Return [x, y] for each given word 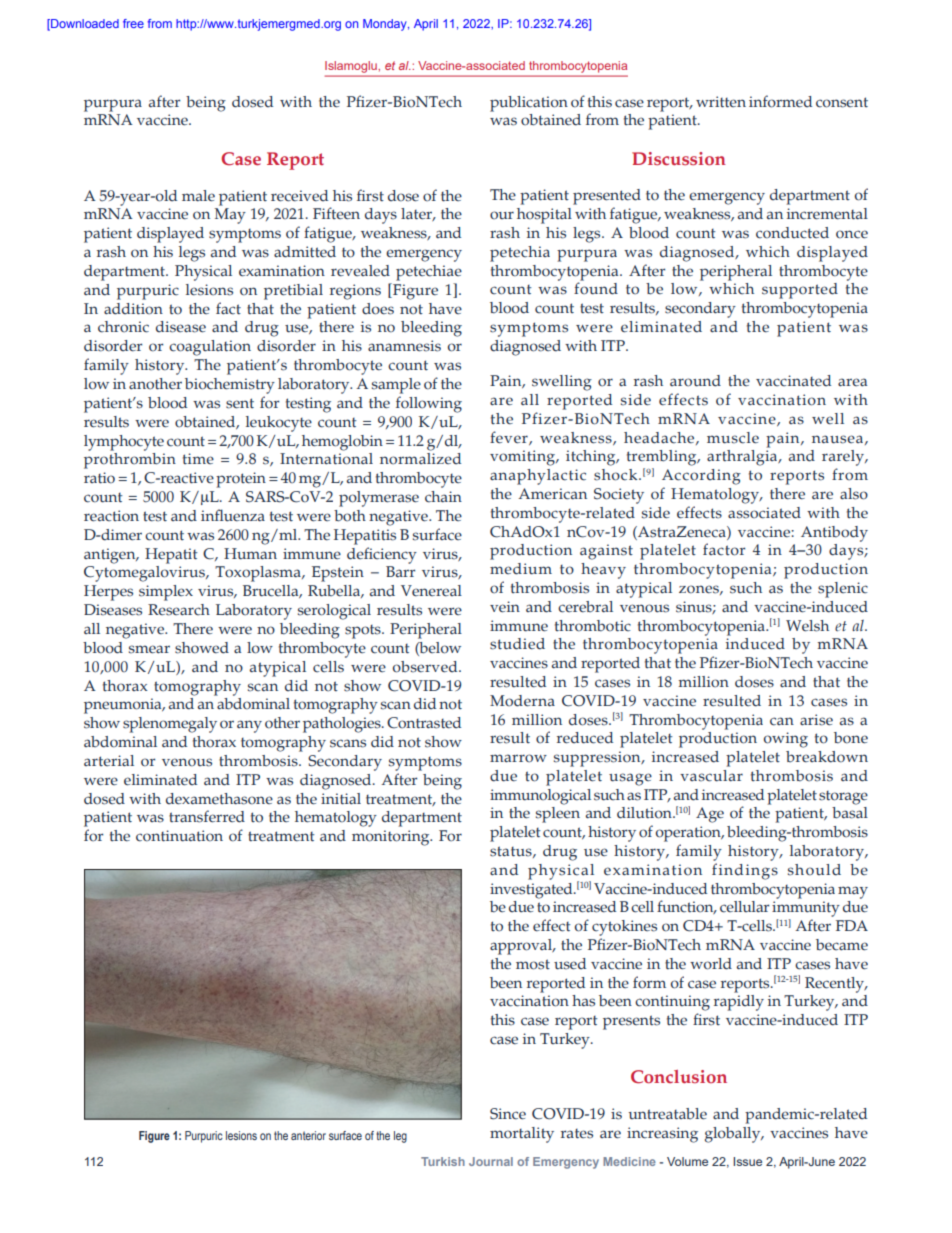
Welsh [807, 626]
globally [734, 1135]
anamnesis [404, 346]
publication [529, 104]
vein [505, 607]
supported [800, 291]
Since [508, 1114]
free [133, 23]
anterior [308, 1135]
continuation [179, 836]
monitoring [392, 838]
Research [179, 610]
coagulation [210, 348]
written [721, 102]
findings [745, 871]
